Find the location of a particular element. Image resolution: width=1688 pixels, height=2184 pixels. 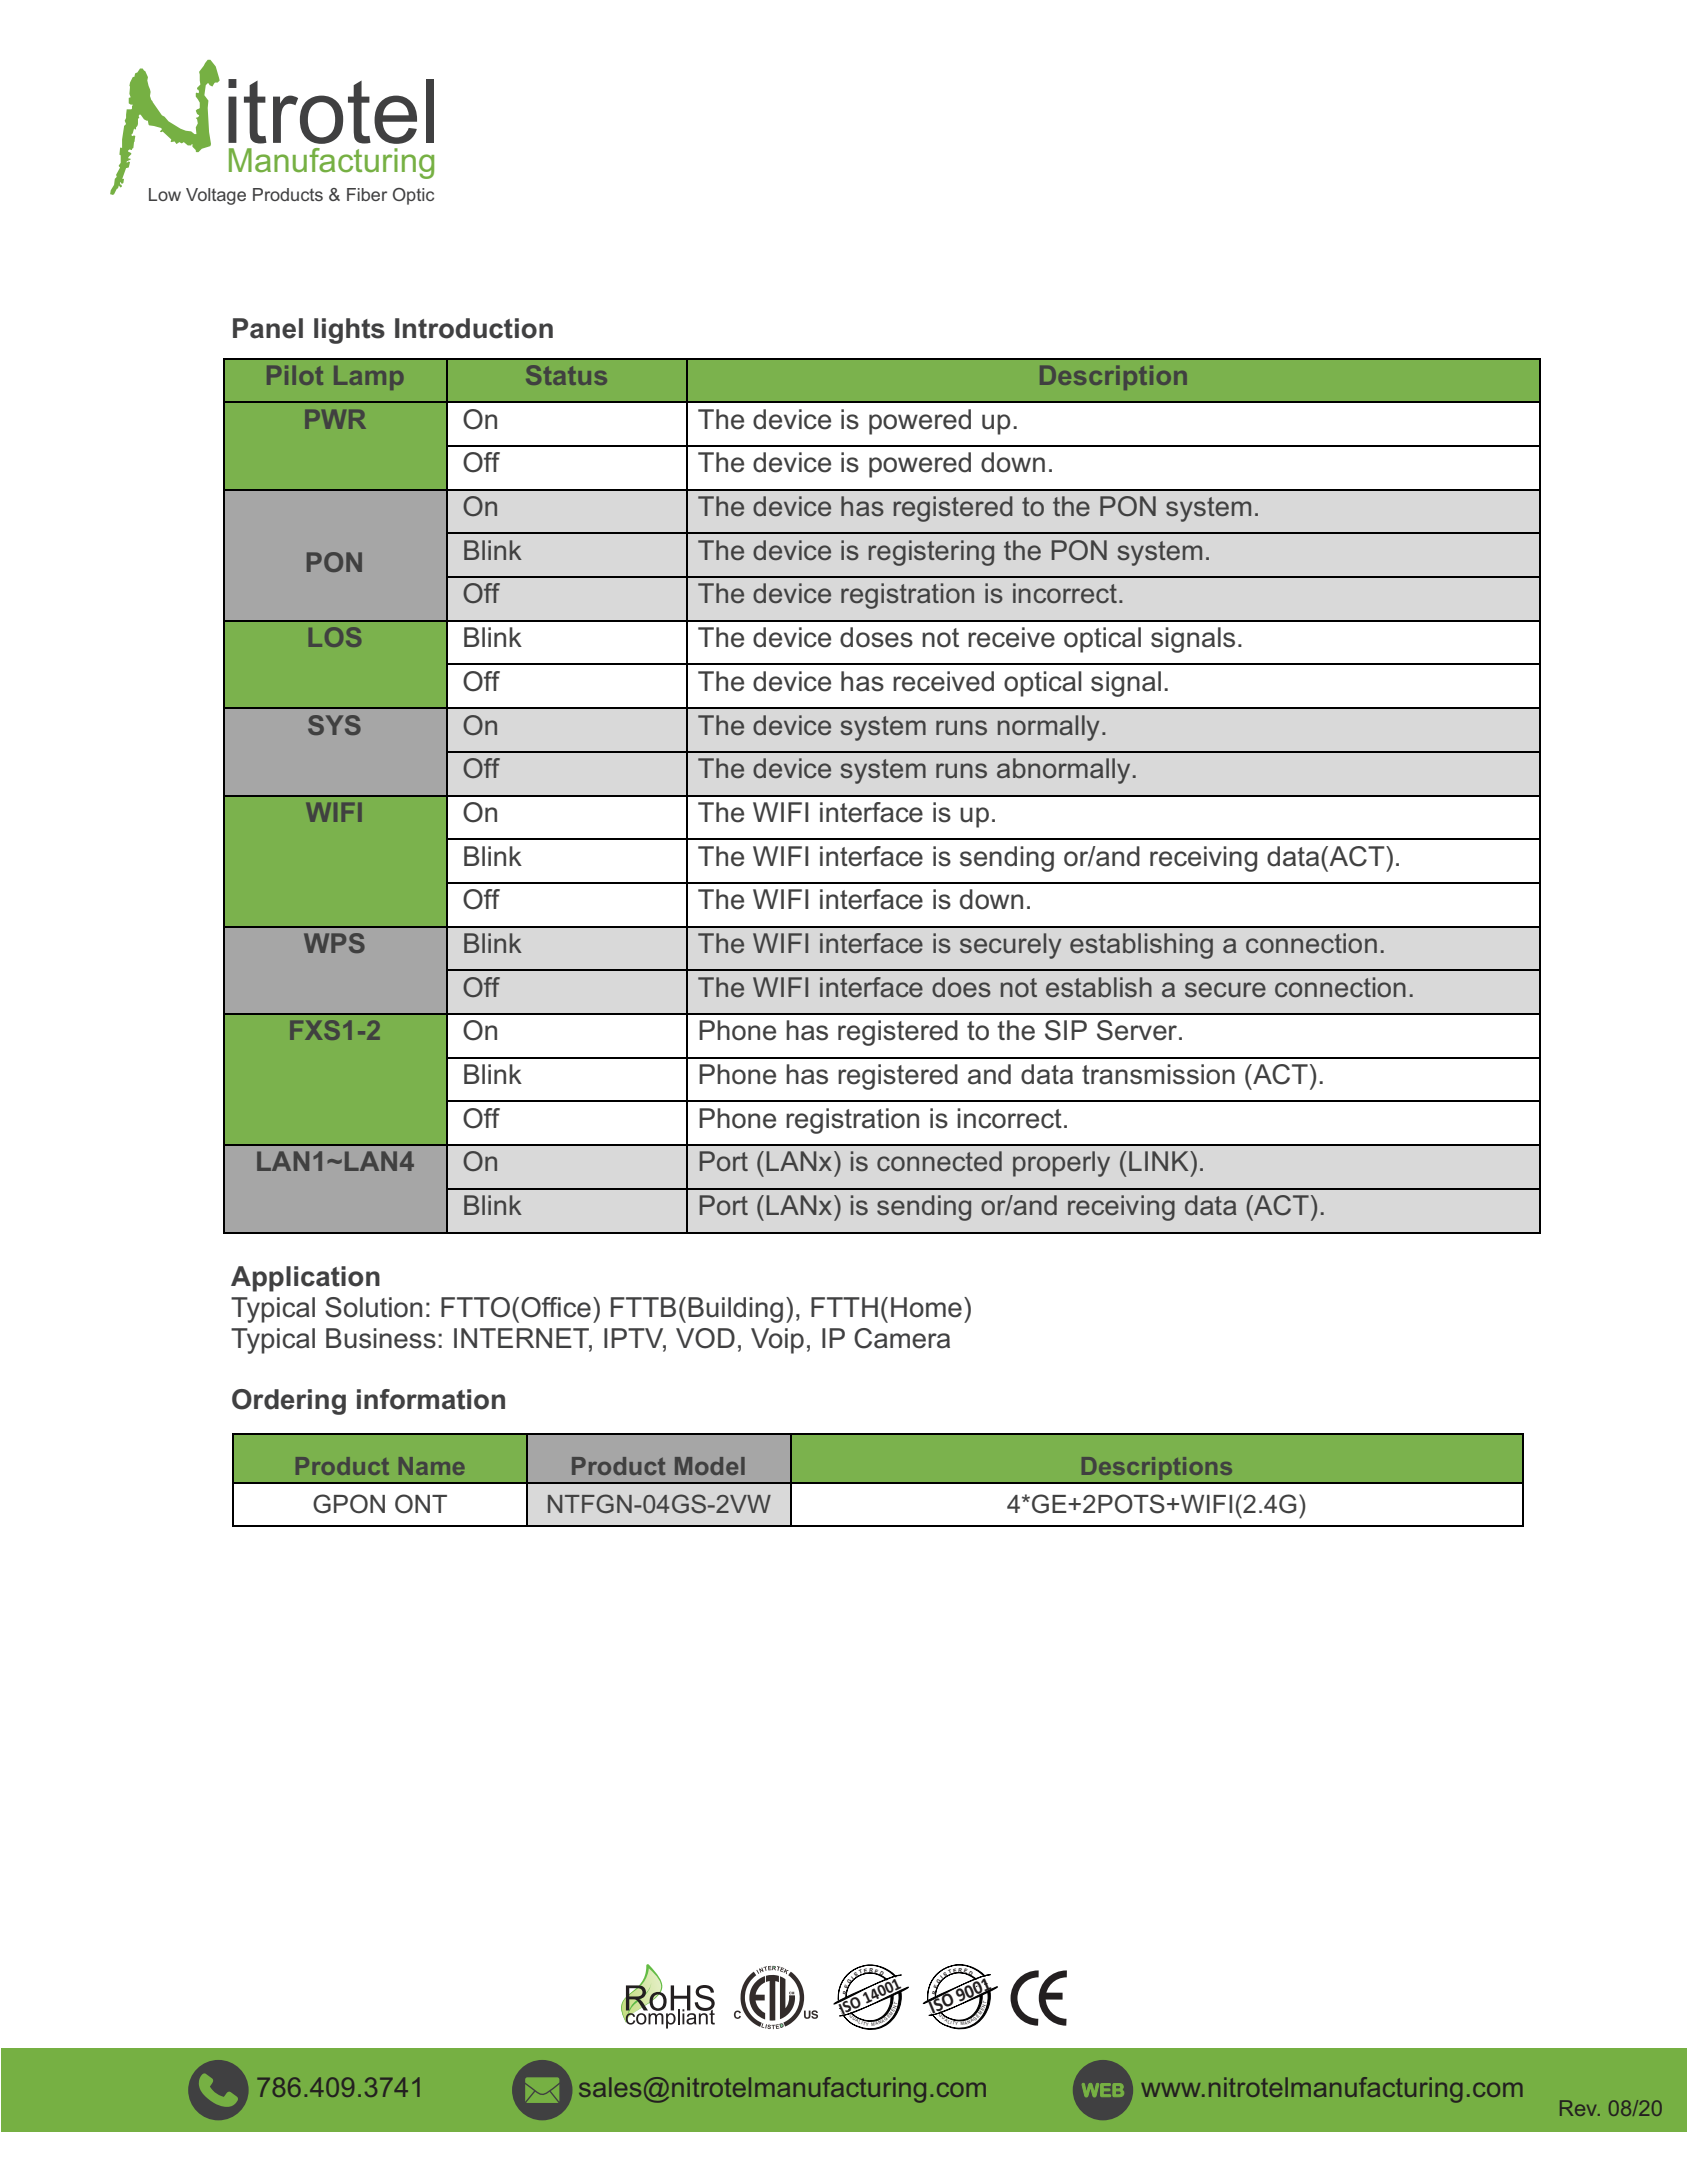

WEB is located at coordinates (1103, 2090).
